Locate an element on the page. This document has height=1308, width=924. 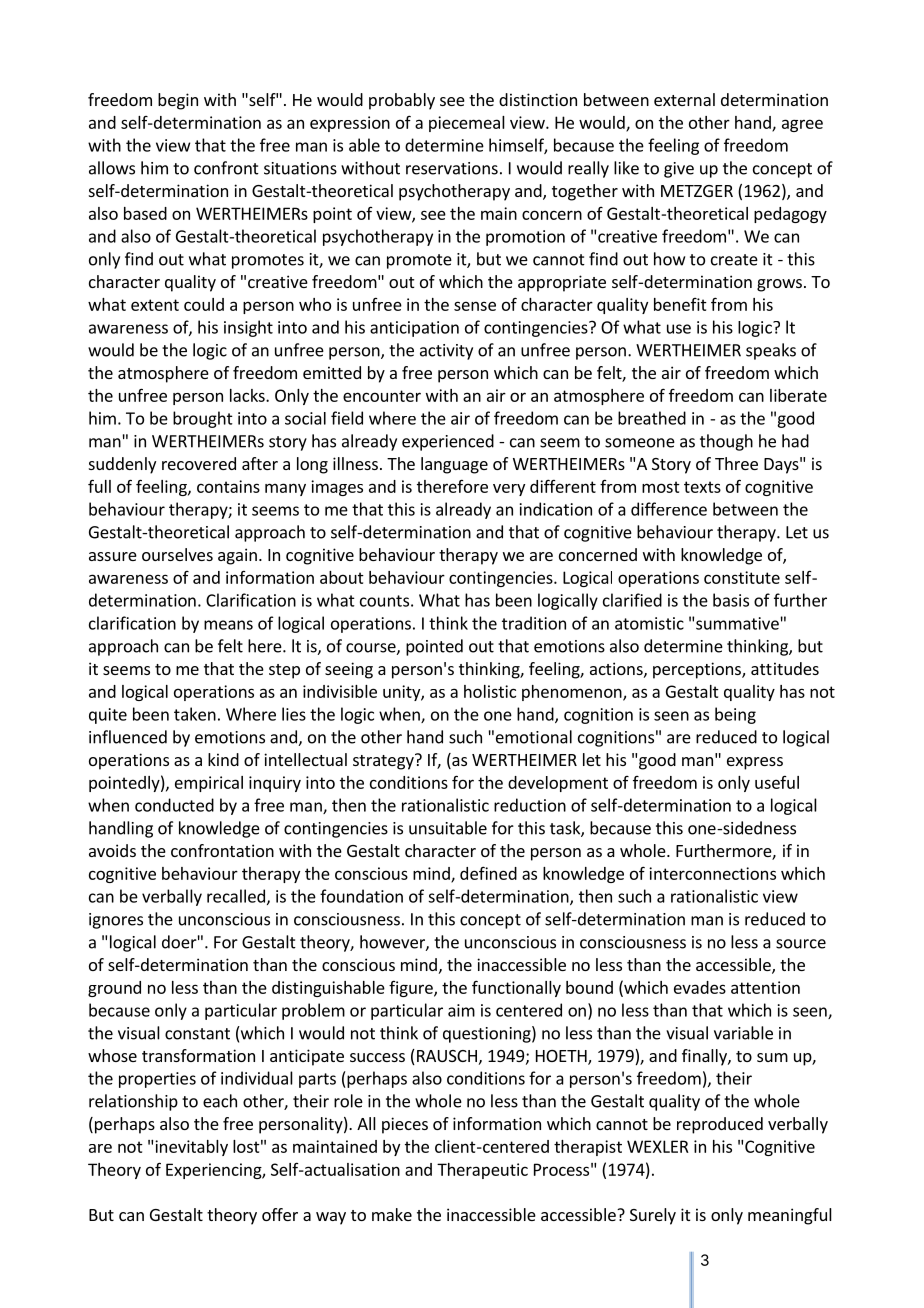
language is located at coordinates (454, 465).
